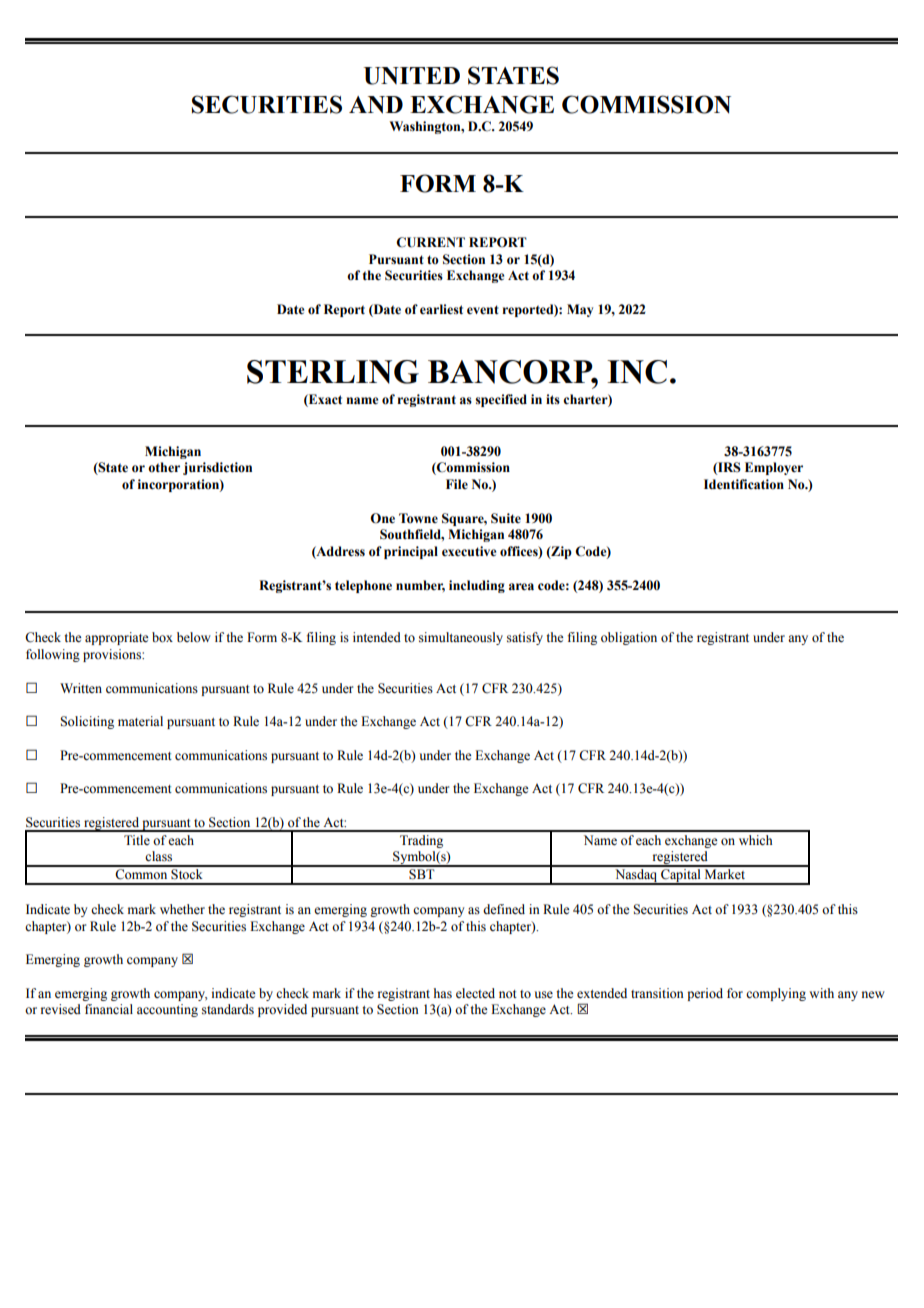 This page has height=1308, width=924. I want to click on Identification, so click(744, 484).
